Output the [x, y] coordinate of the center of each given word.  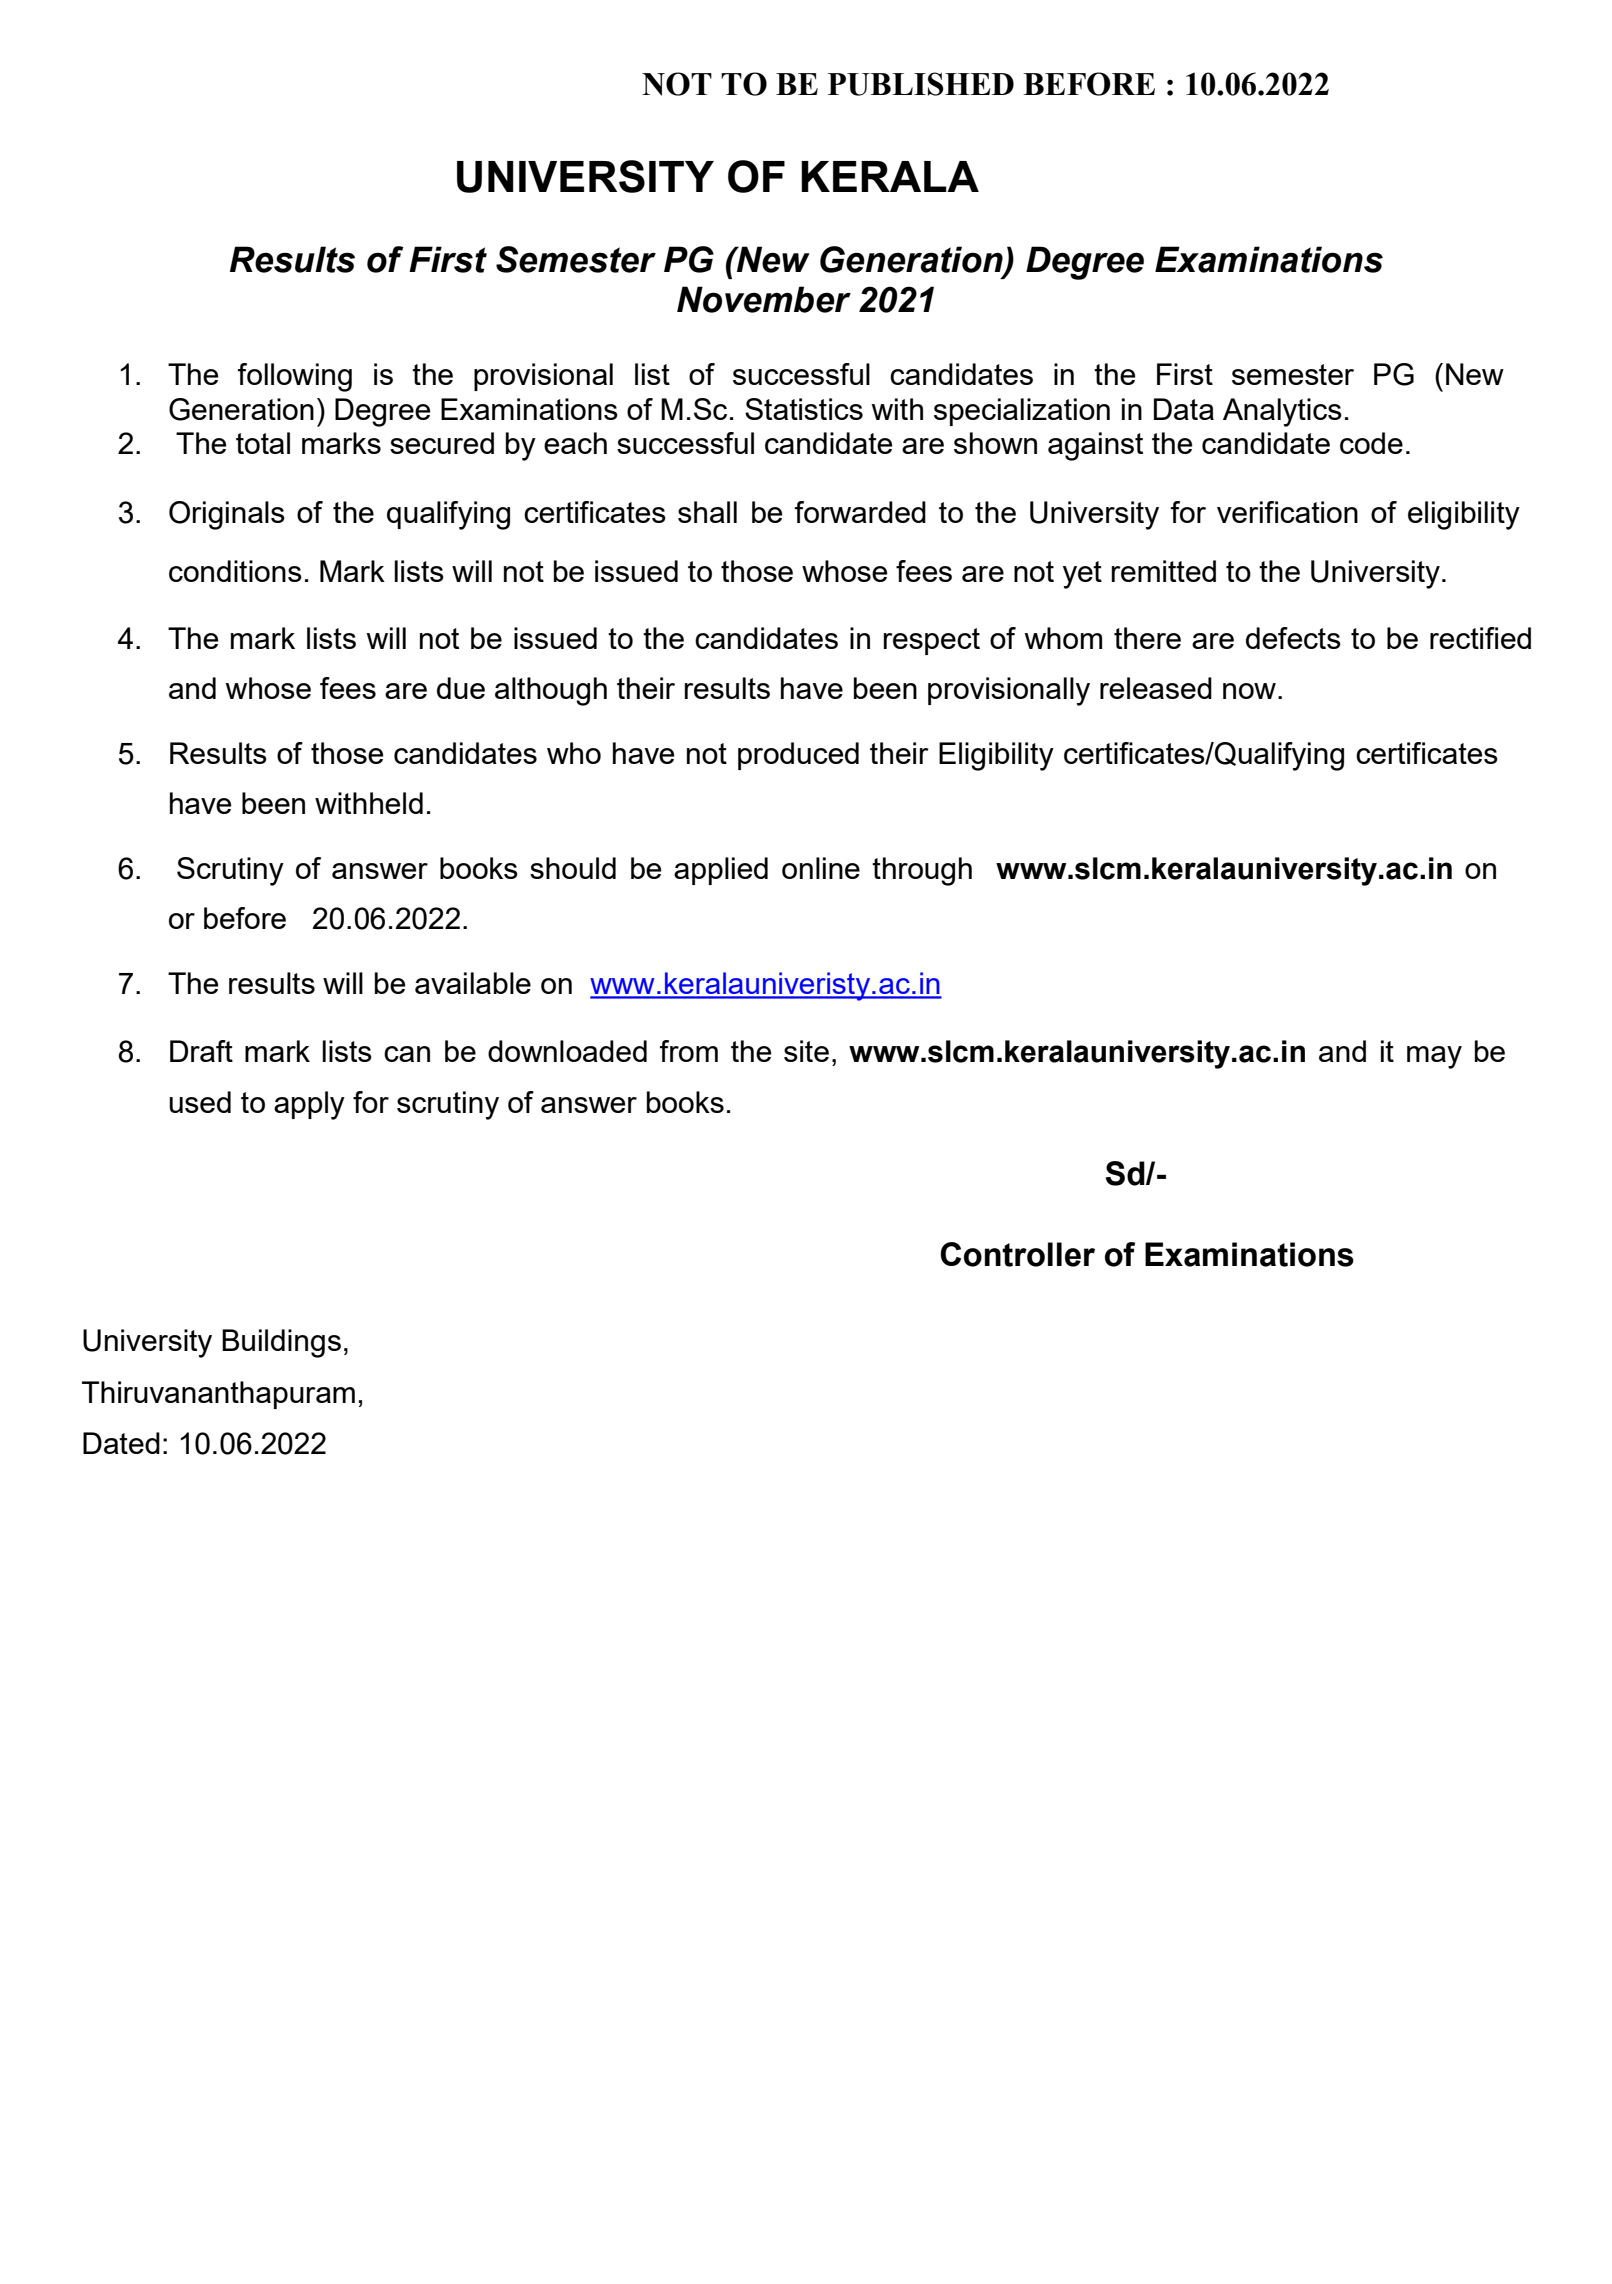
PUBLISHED [921, 84]
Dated [121, 1443]
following [295, 377]
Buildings [281, 1343]
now [1249, 691]
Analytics [1282, 412]
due [461, 688]
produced [798, 756]
